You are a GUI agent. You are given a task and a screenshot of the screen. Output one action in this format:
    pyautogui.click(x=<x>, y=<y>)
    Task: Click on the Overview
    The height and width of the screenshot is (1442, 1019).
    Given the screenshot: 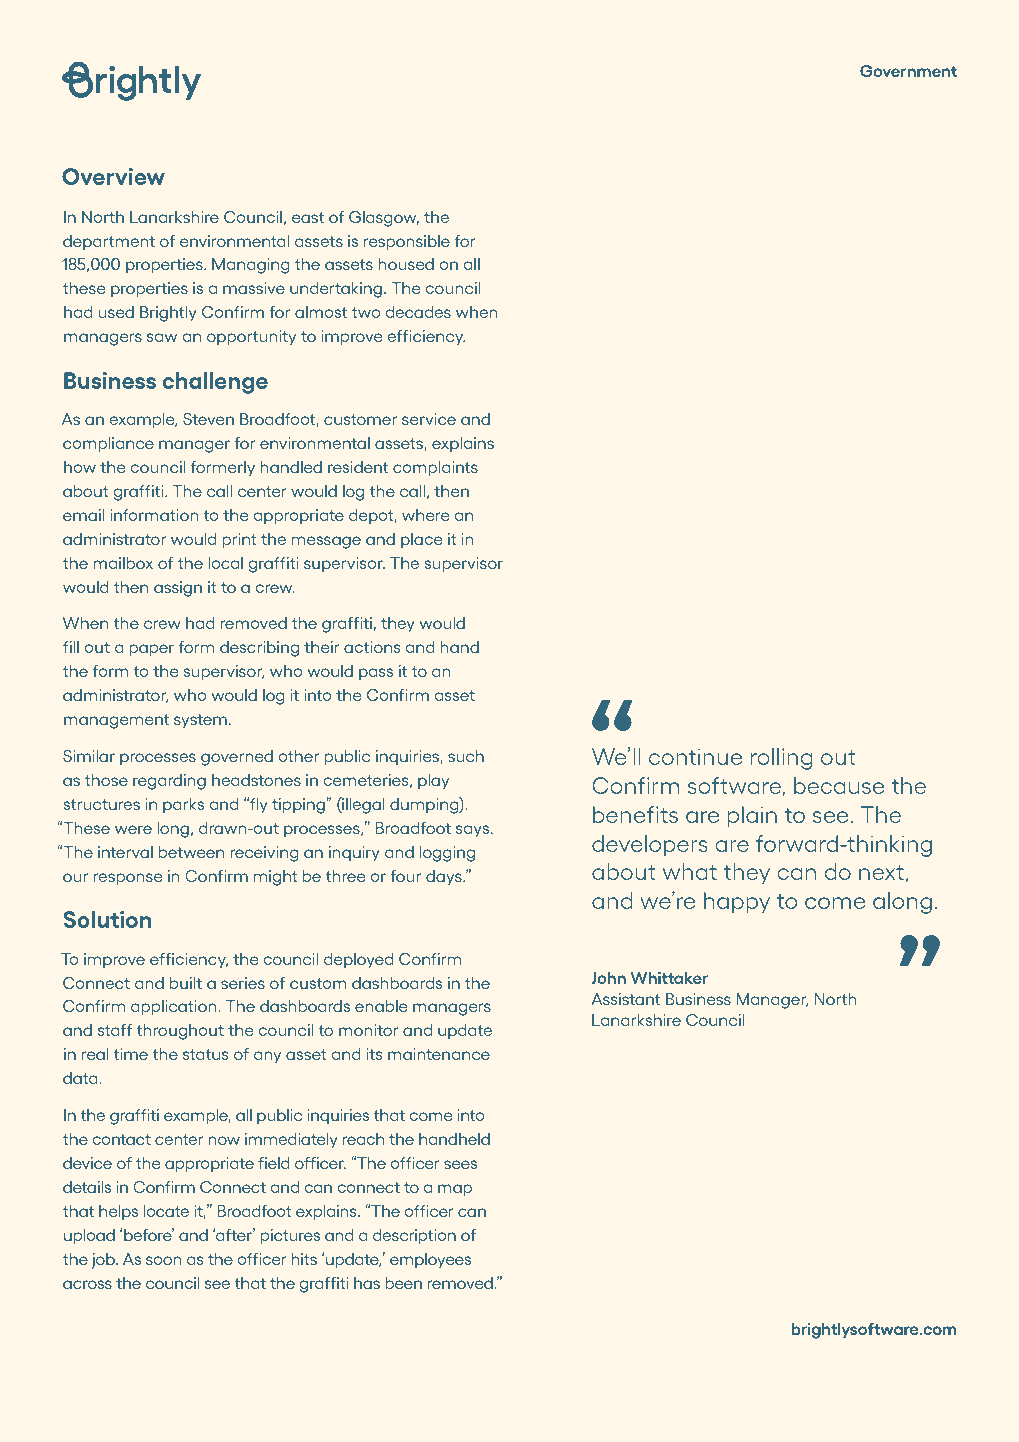 What is the action you would take?
    pyautogui.click(x=113, y=176)
